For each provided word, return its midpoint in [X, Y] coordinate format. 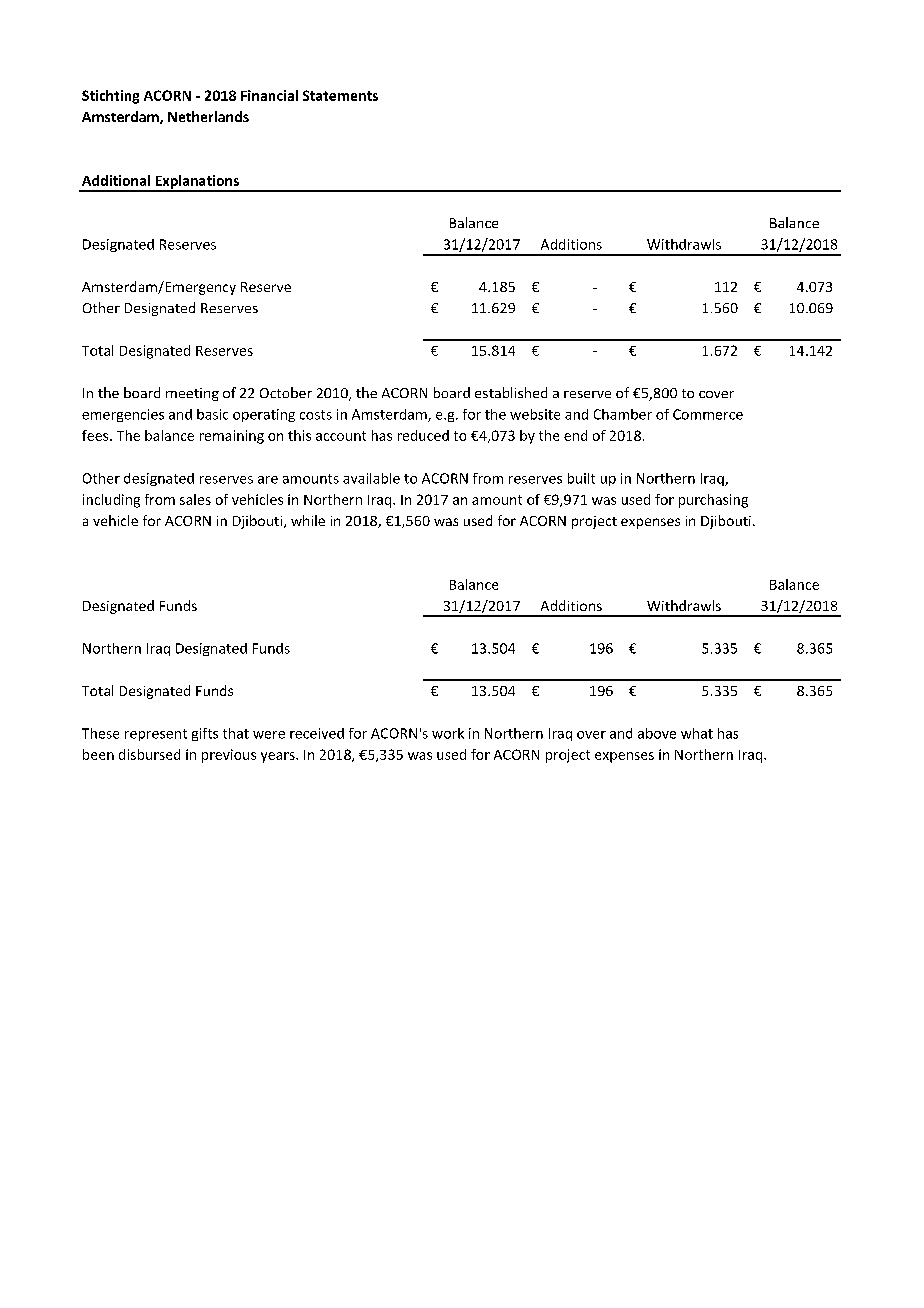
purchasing [713, 501]
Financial [269, 95]
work [448, 733]
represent [156, 735]
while [308, 520]
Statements [340, 95]
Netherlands [208, 116]
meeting [192, 394]
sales [195, 499]
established [511, 392]
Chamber [623, 414]
